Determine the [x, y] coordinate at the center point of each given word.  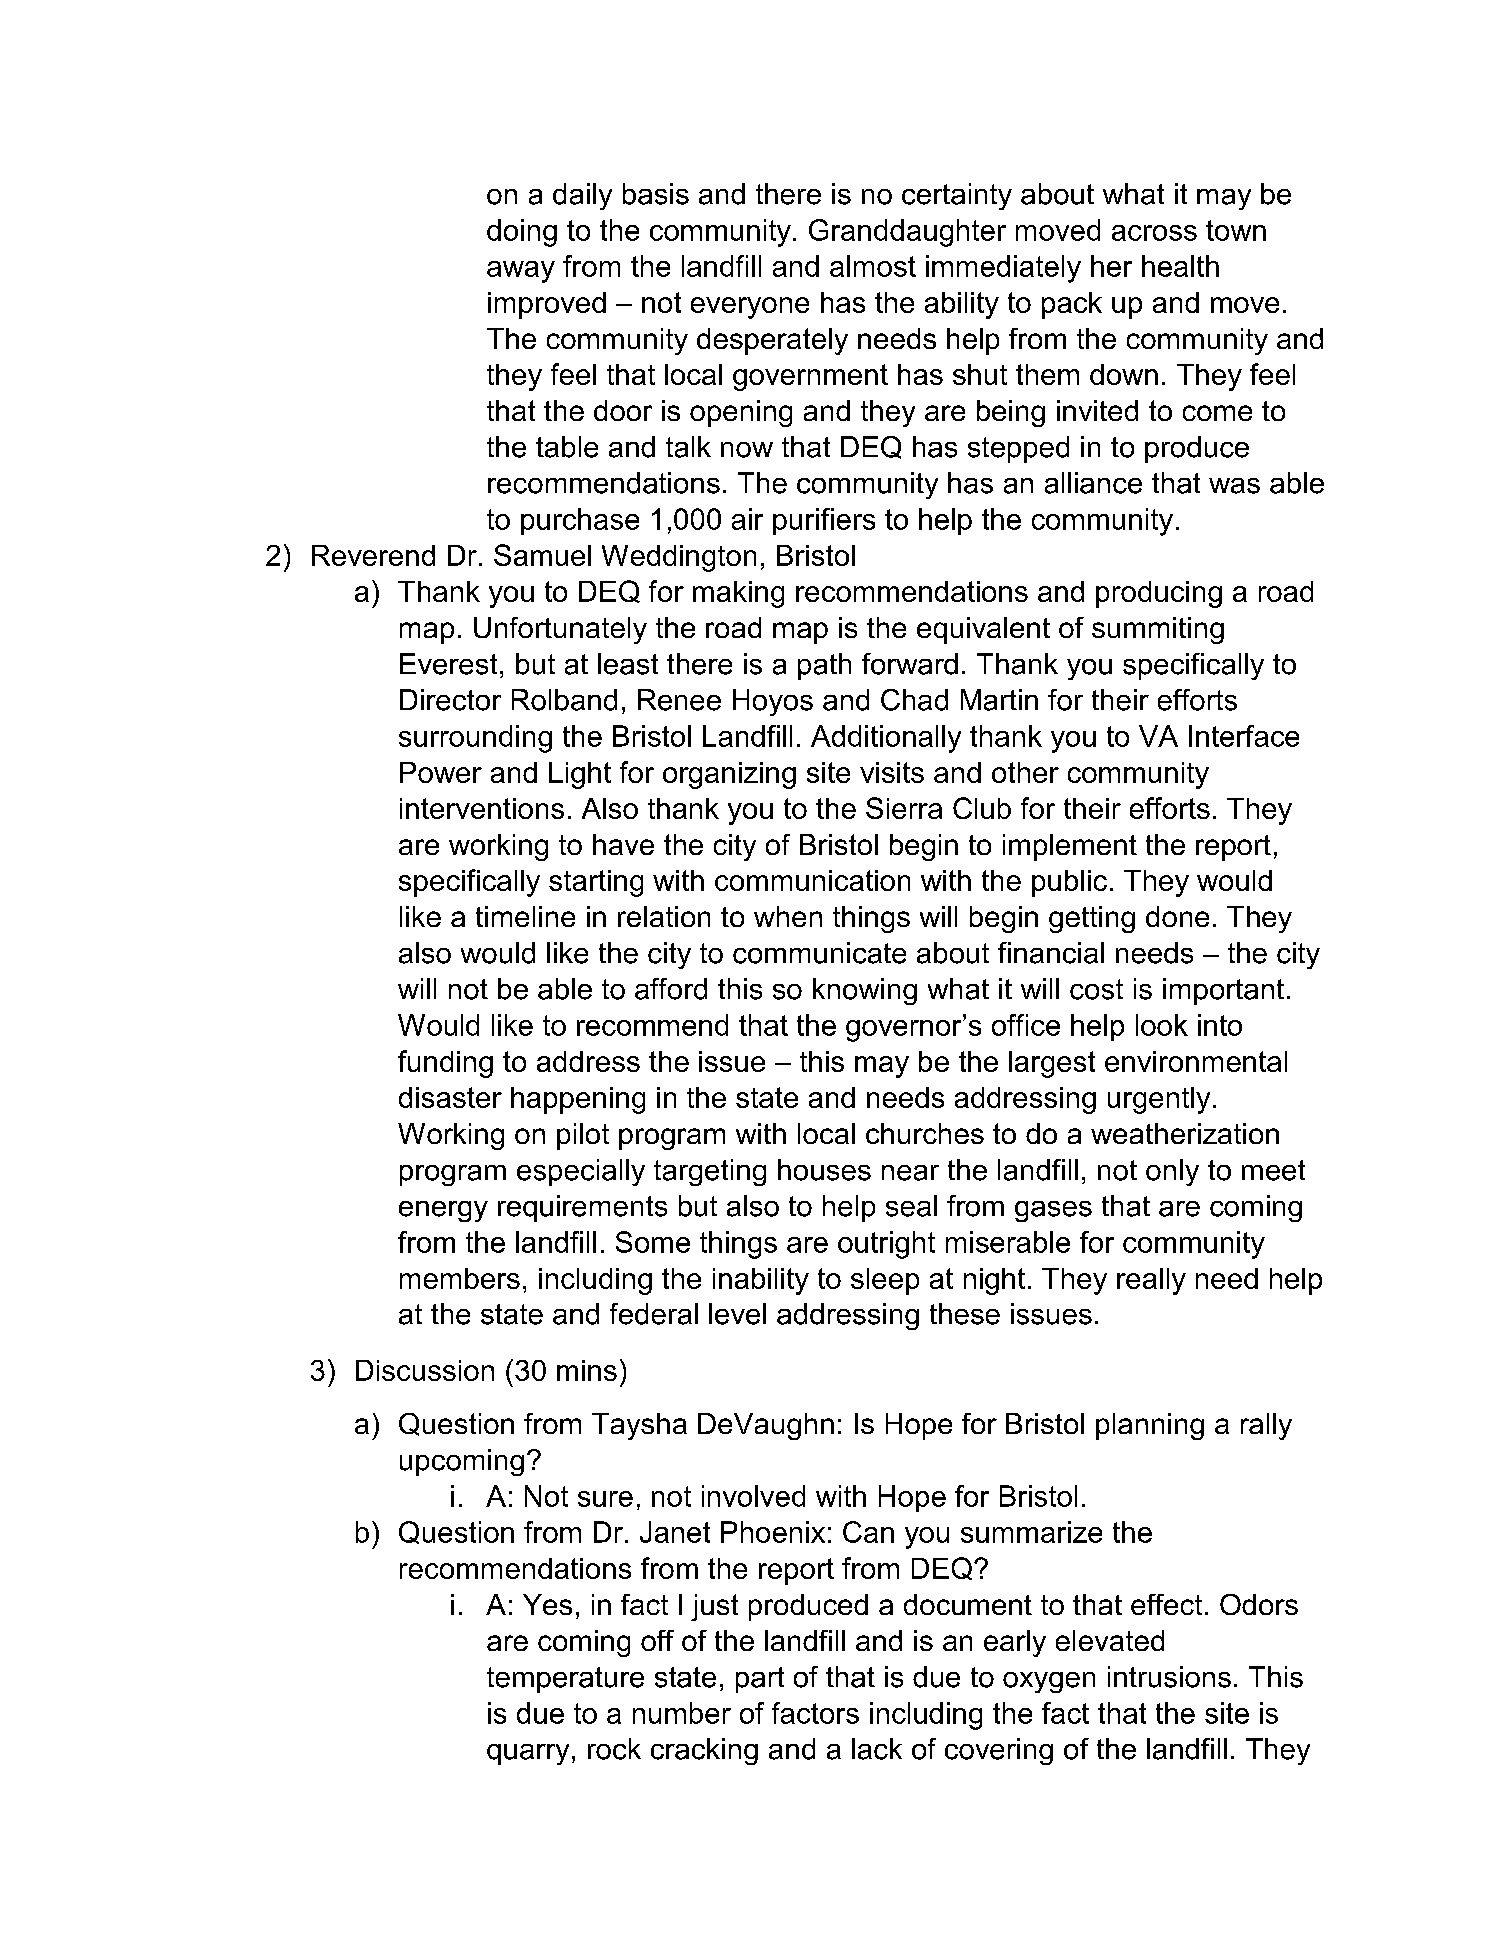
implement [1070, 847]
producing [1159, 594]
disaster [450, 1097]
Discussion [425, 1370]
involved [753, 1496]
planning [1150, 1426]
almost [873, 266]
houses [824, 1170]
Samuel [542, 555]
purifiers [824, 521]
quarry [528, 1754]
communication [812, 880]
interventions [482, 808]
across [1154, 233]
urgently [1159, 1100]
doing [522, 233]
